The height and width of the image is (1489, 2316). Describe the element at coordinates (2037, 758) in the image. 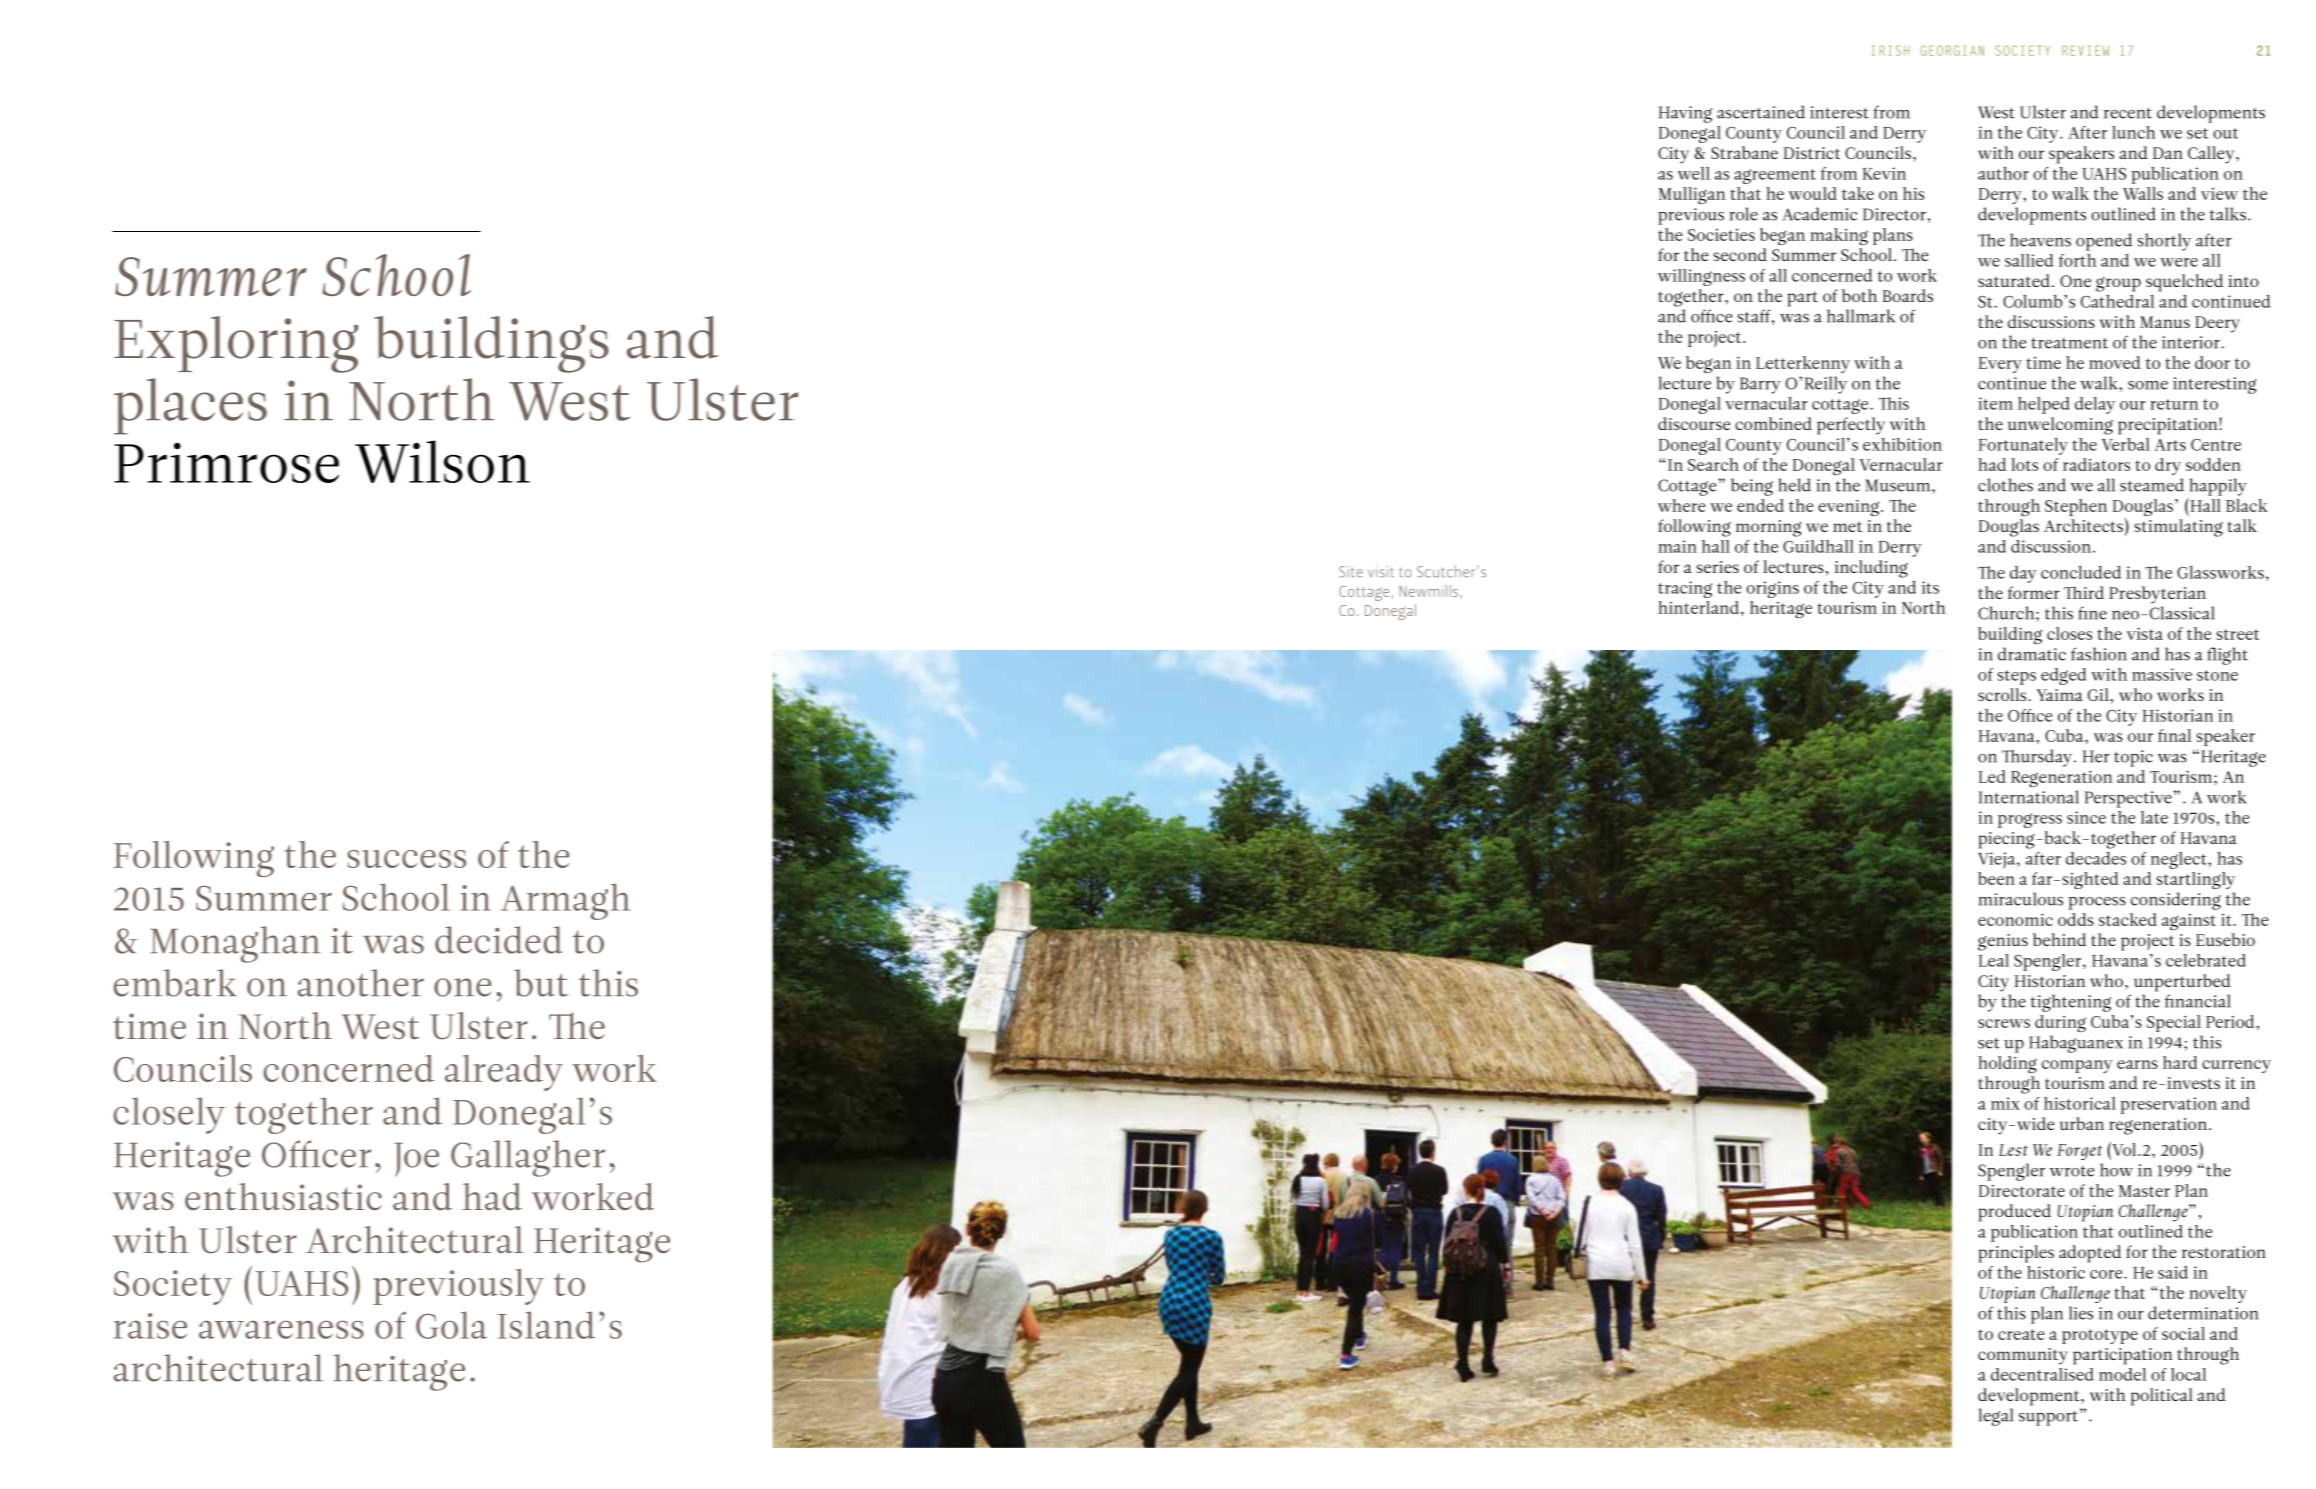

I see `Thursday` at that location.
